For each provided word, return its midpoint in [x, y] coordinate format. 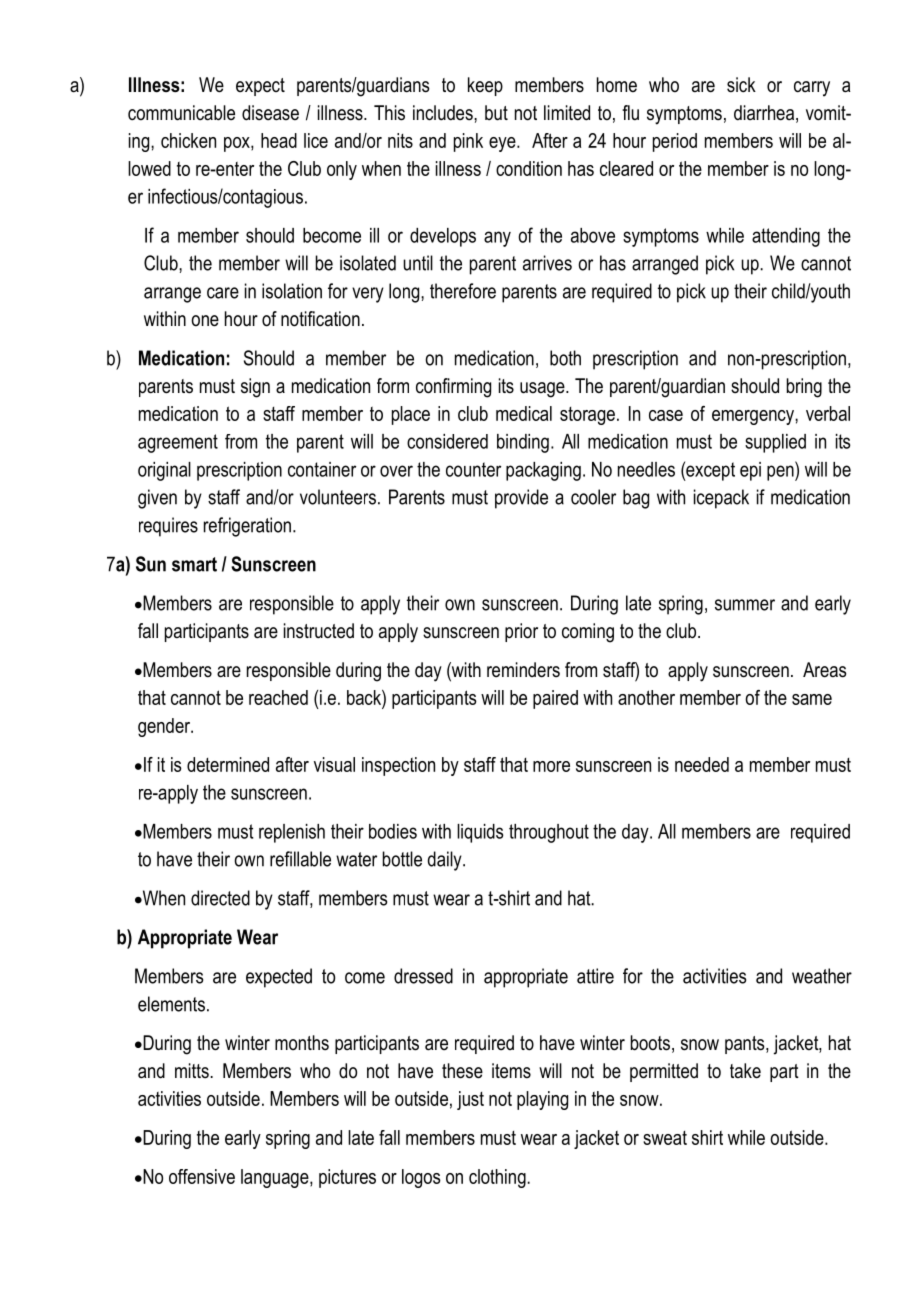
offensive [202, 1176]
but [496, 113]
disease [270, 113]
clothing [498, 1178]
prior [521, 632]
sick [741, 84]
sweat [665, 1138]
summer [745, 605]
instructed [319, 631]
